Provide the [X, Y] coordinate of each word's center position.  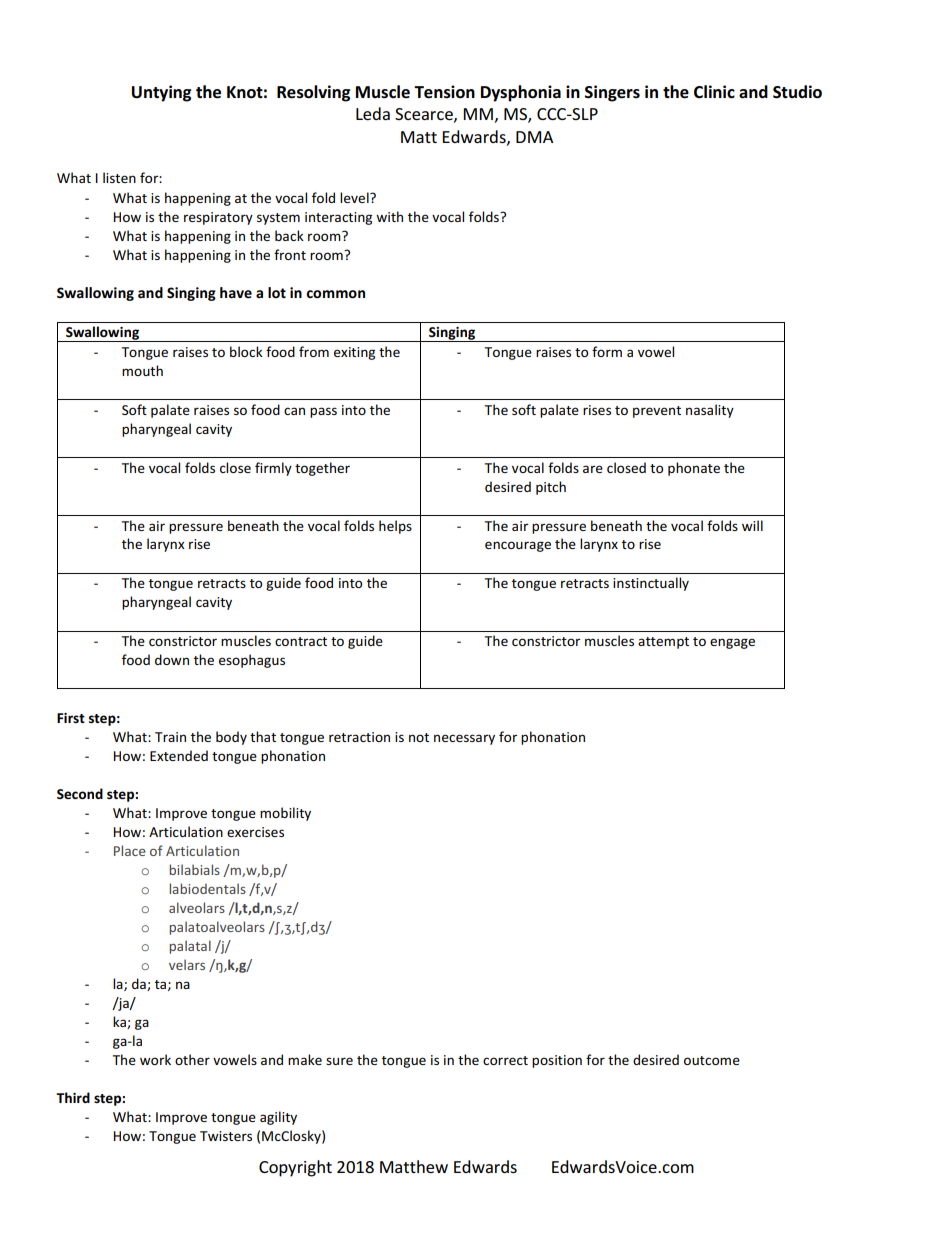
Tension [444, 92]
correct [505, 1060]
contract [301, 641]
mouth [142, 370]
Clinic [714, 92]
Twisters [226, 1136]
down [172, 659]
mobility [285, 814]
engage [732, 643]
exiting [354, 353]
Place [130, 850]
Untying [161, 93]
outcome [712, 1060]
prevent [657, 412]
